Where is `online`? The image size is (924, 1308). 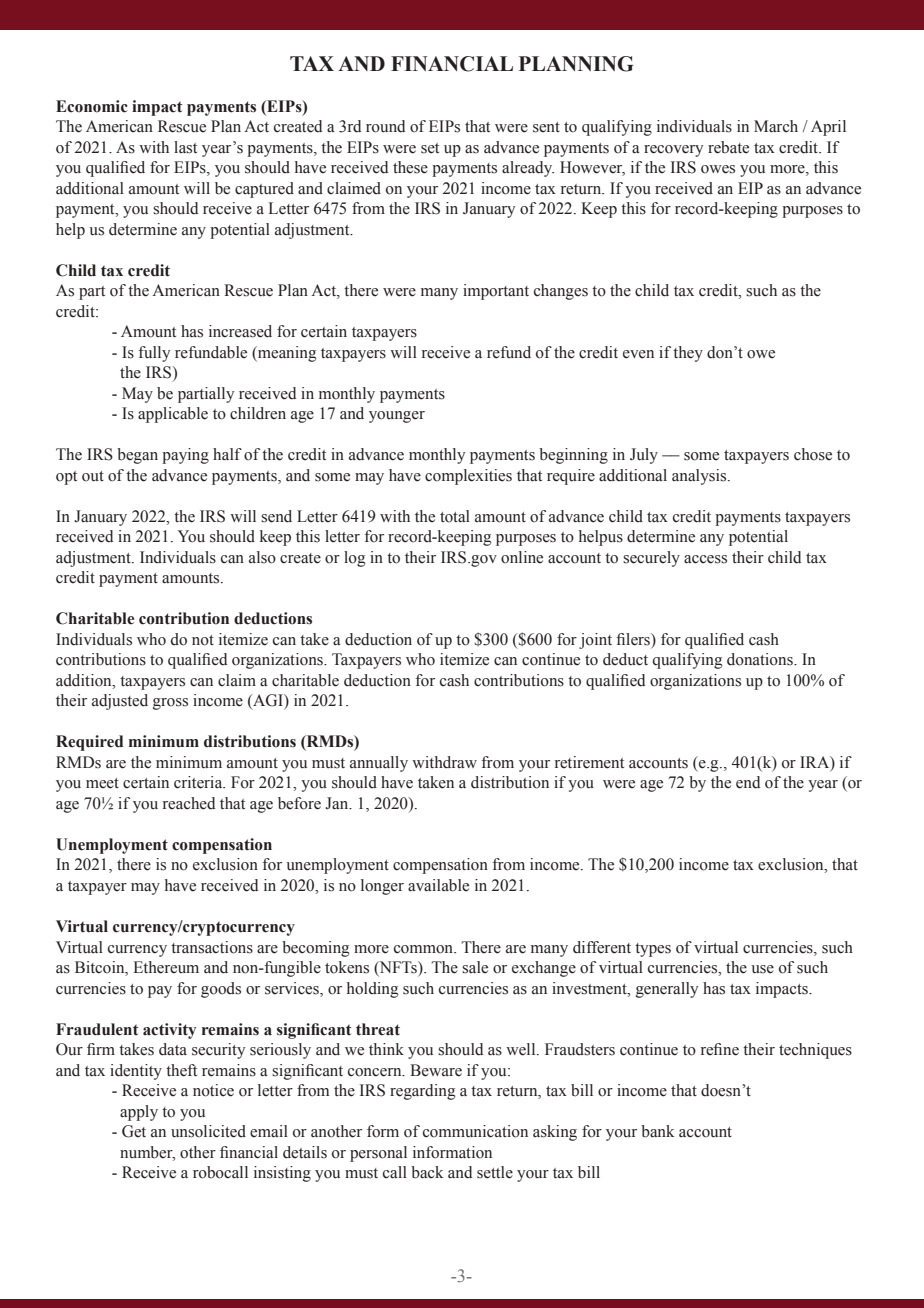 online is located at coordinates (522, 557).
